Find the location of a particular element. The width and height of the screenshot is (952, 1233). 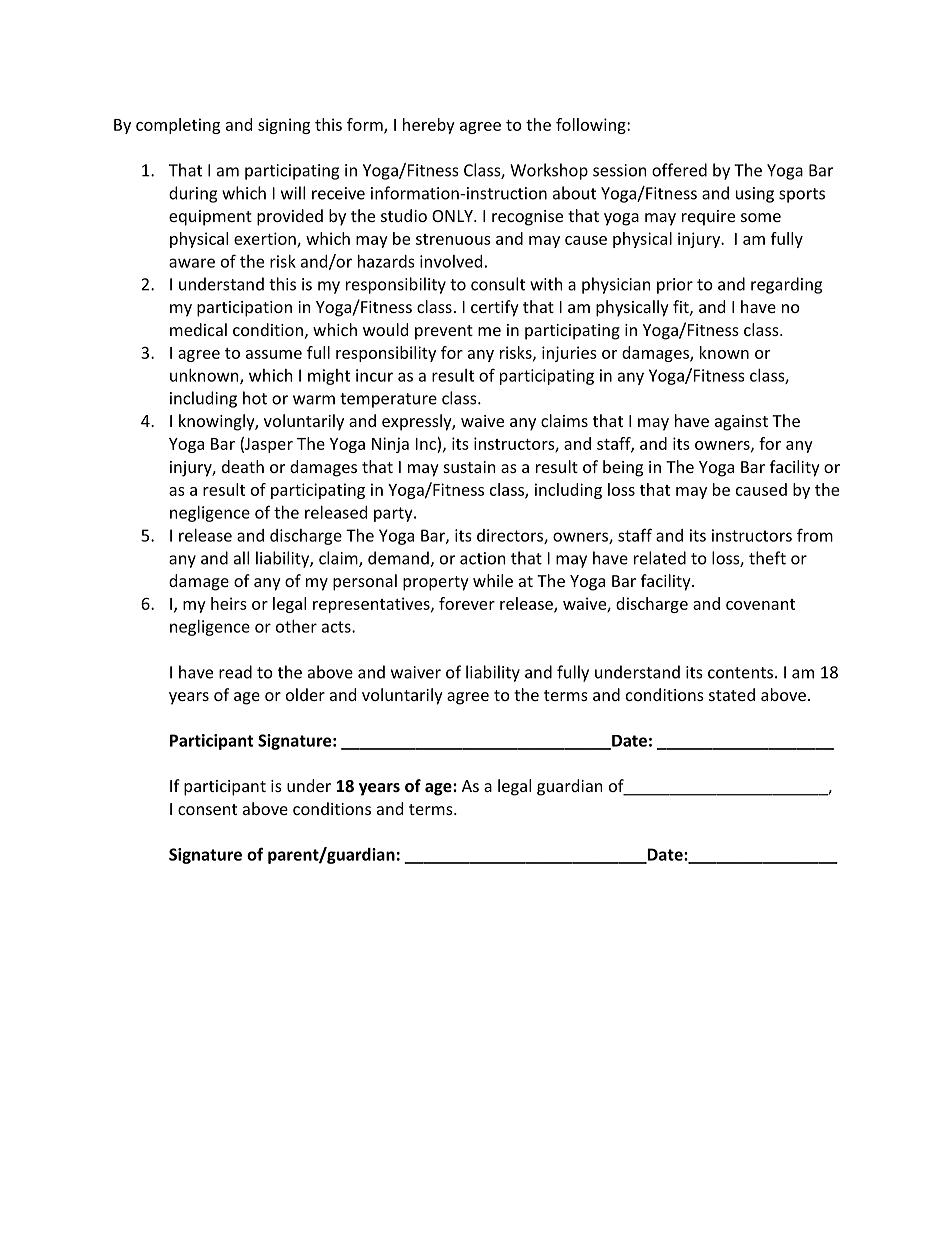

older is located at coordinates (305, 694).
